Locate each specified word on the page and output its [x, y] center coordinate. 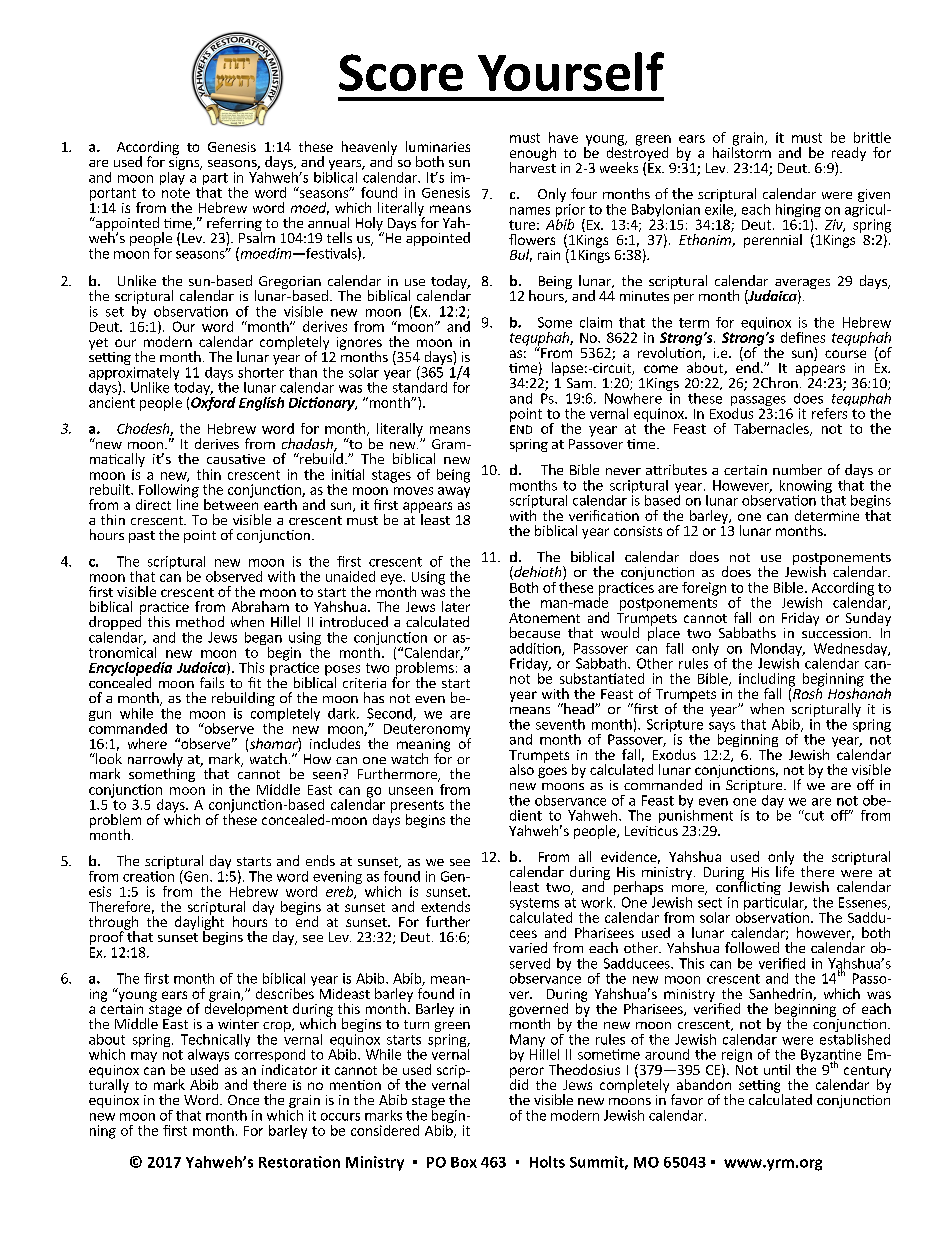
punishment [696, 815]
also [522, 769]
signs [185, 163]
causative [236, 459]
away [454, 492]
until [777, 1069]
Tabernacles [772, 429]
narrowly [155, 761]
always [208, 1057]
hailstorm [742, 151]
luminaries [438, 146]
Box [464, 1162]
